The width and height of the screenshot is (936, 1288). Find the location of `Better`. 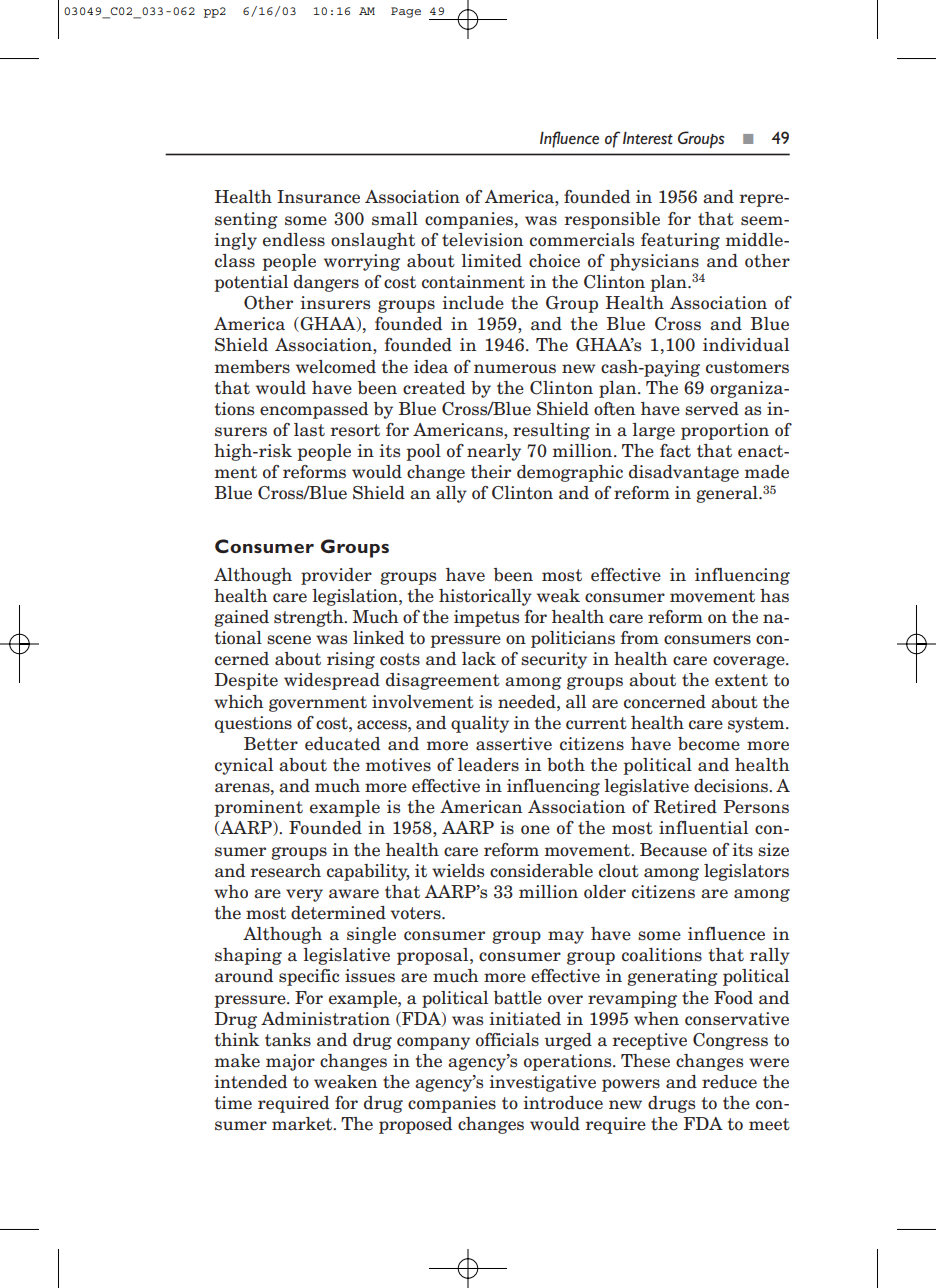

Better is located at coordinates (271, 744).
